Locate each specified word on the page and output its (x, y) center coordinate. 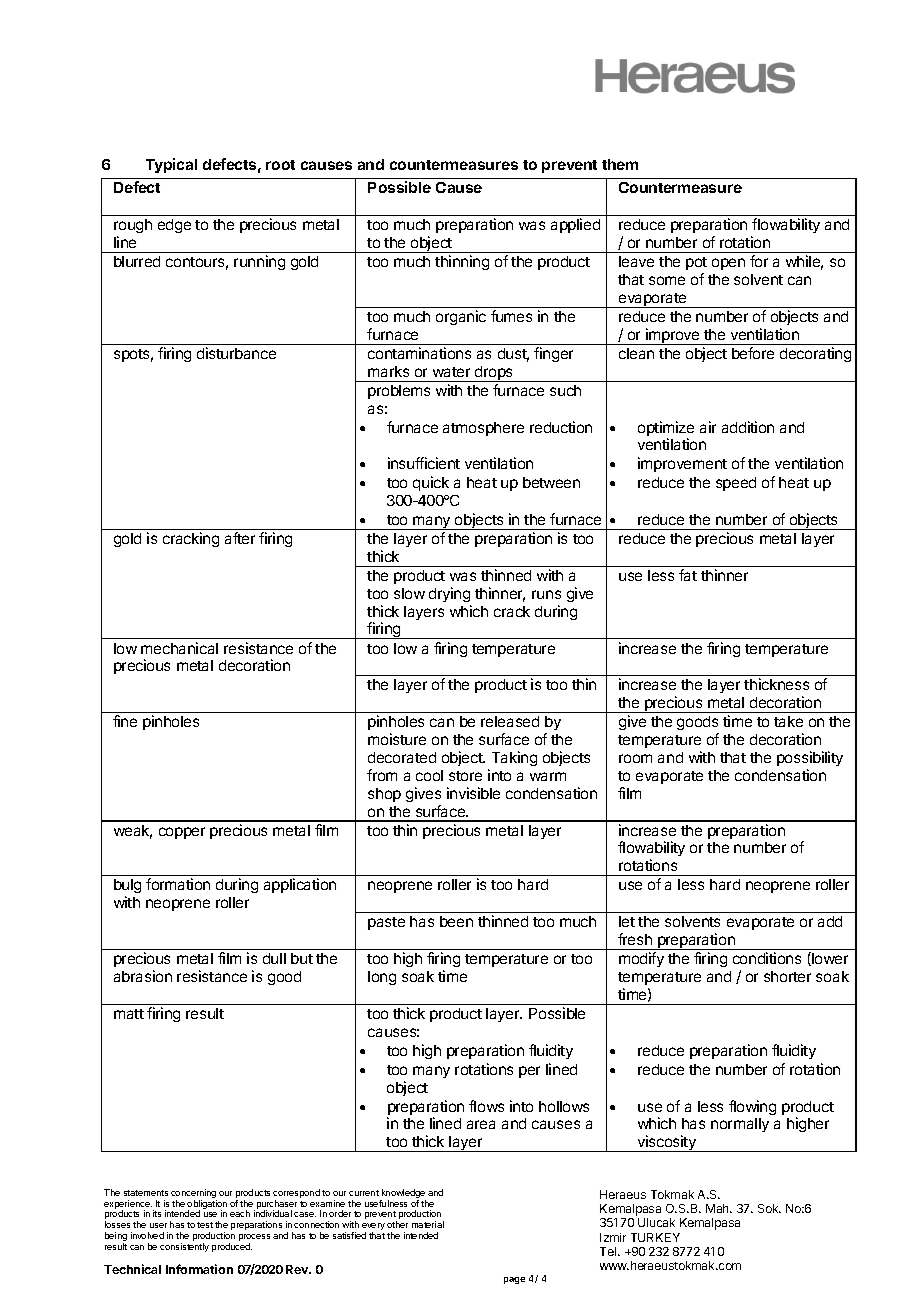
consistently (184, 1247)
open (728, 264)
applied (575, 225)
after (240, 538)
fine (125, 721)
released (510, 721)
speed (736, 484)
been (456, 921)
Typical (171, 165)
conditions (767, 958)
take (788, 721)
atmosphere (483, 429)
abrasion (143, 976)
